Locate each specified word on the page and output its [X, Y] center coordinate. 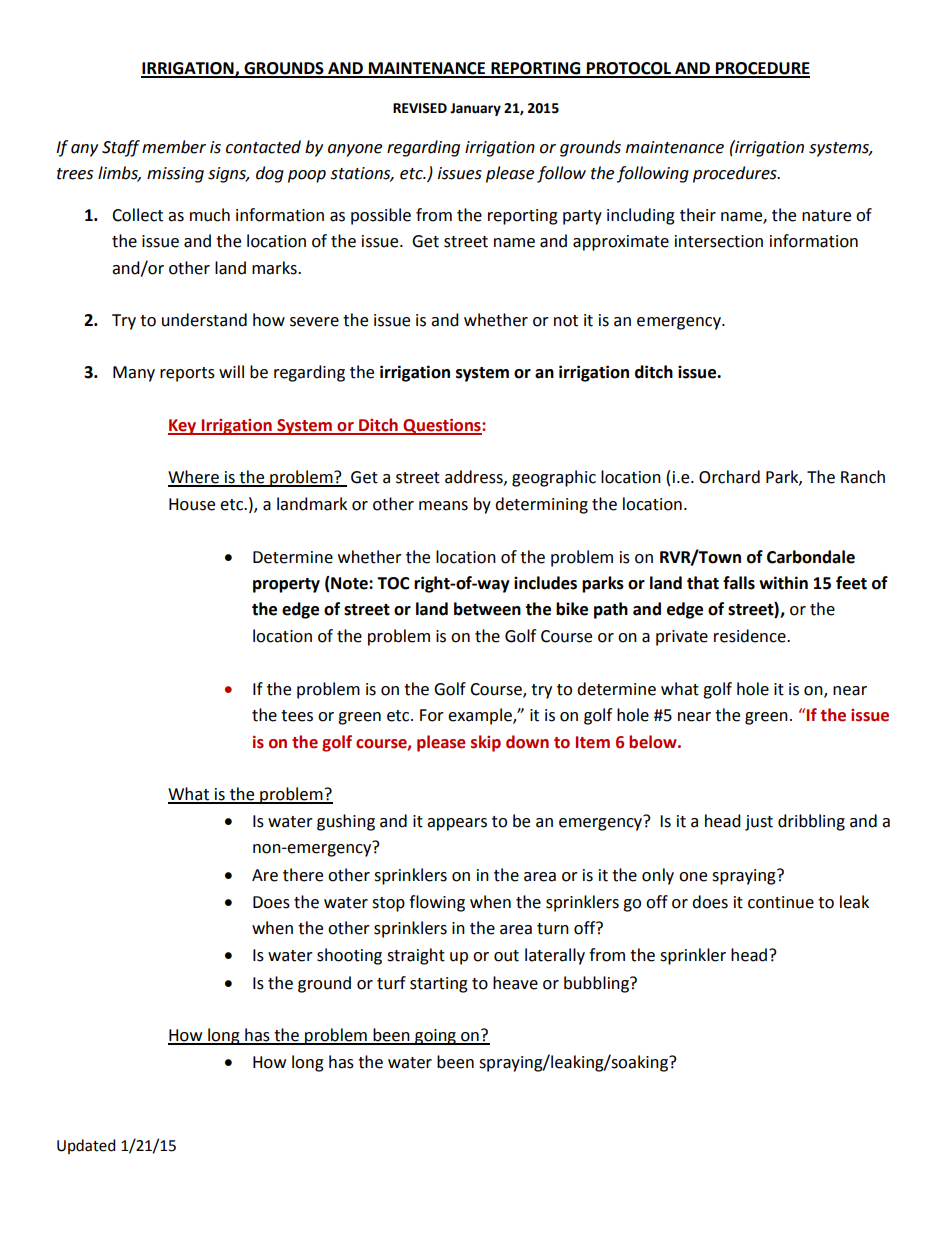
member [174, 147]
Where [194, 478]
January [475, 109]
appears [457, 824]
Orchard [729, 477]
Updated [86, 1146]
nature [826, 216]
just [759, 823]
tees [297, 716]
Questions [442, 426]
